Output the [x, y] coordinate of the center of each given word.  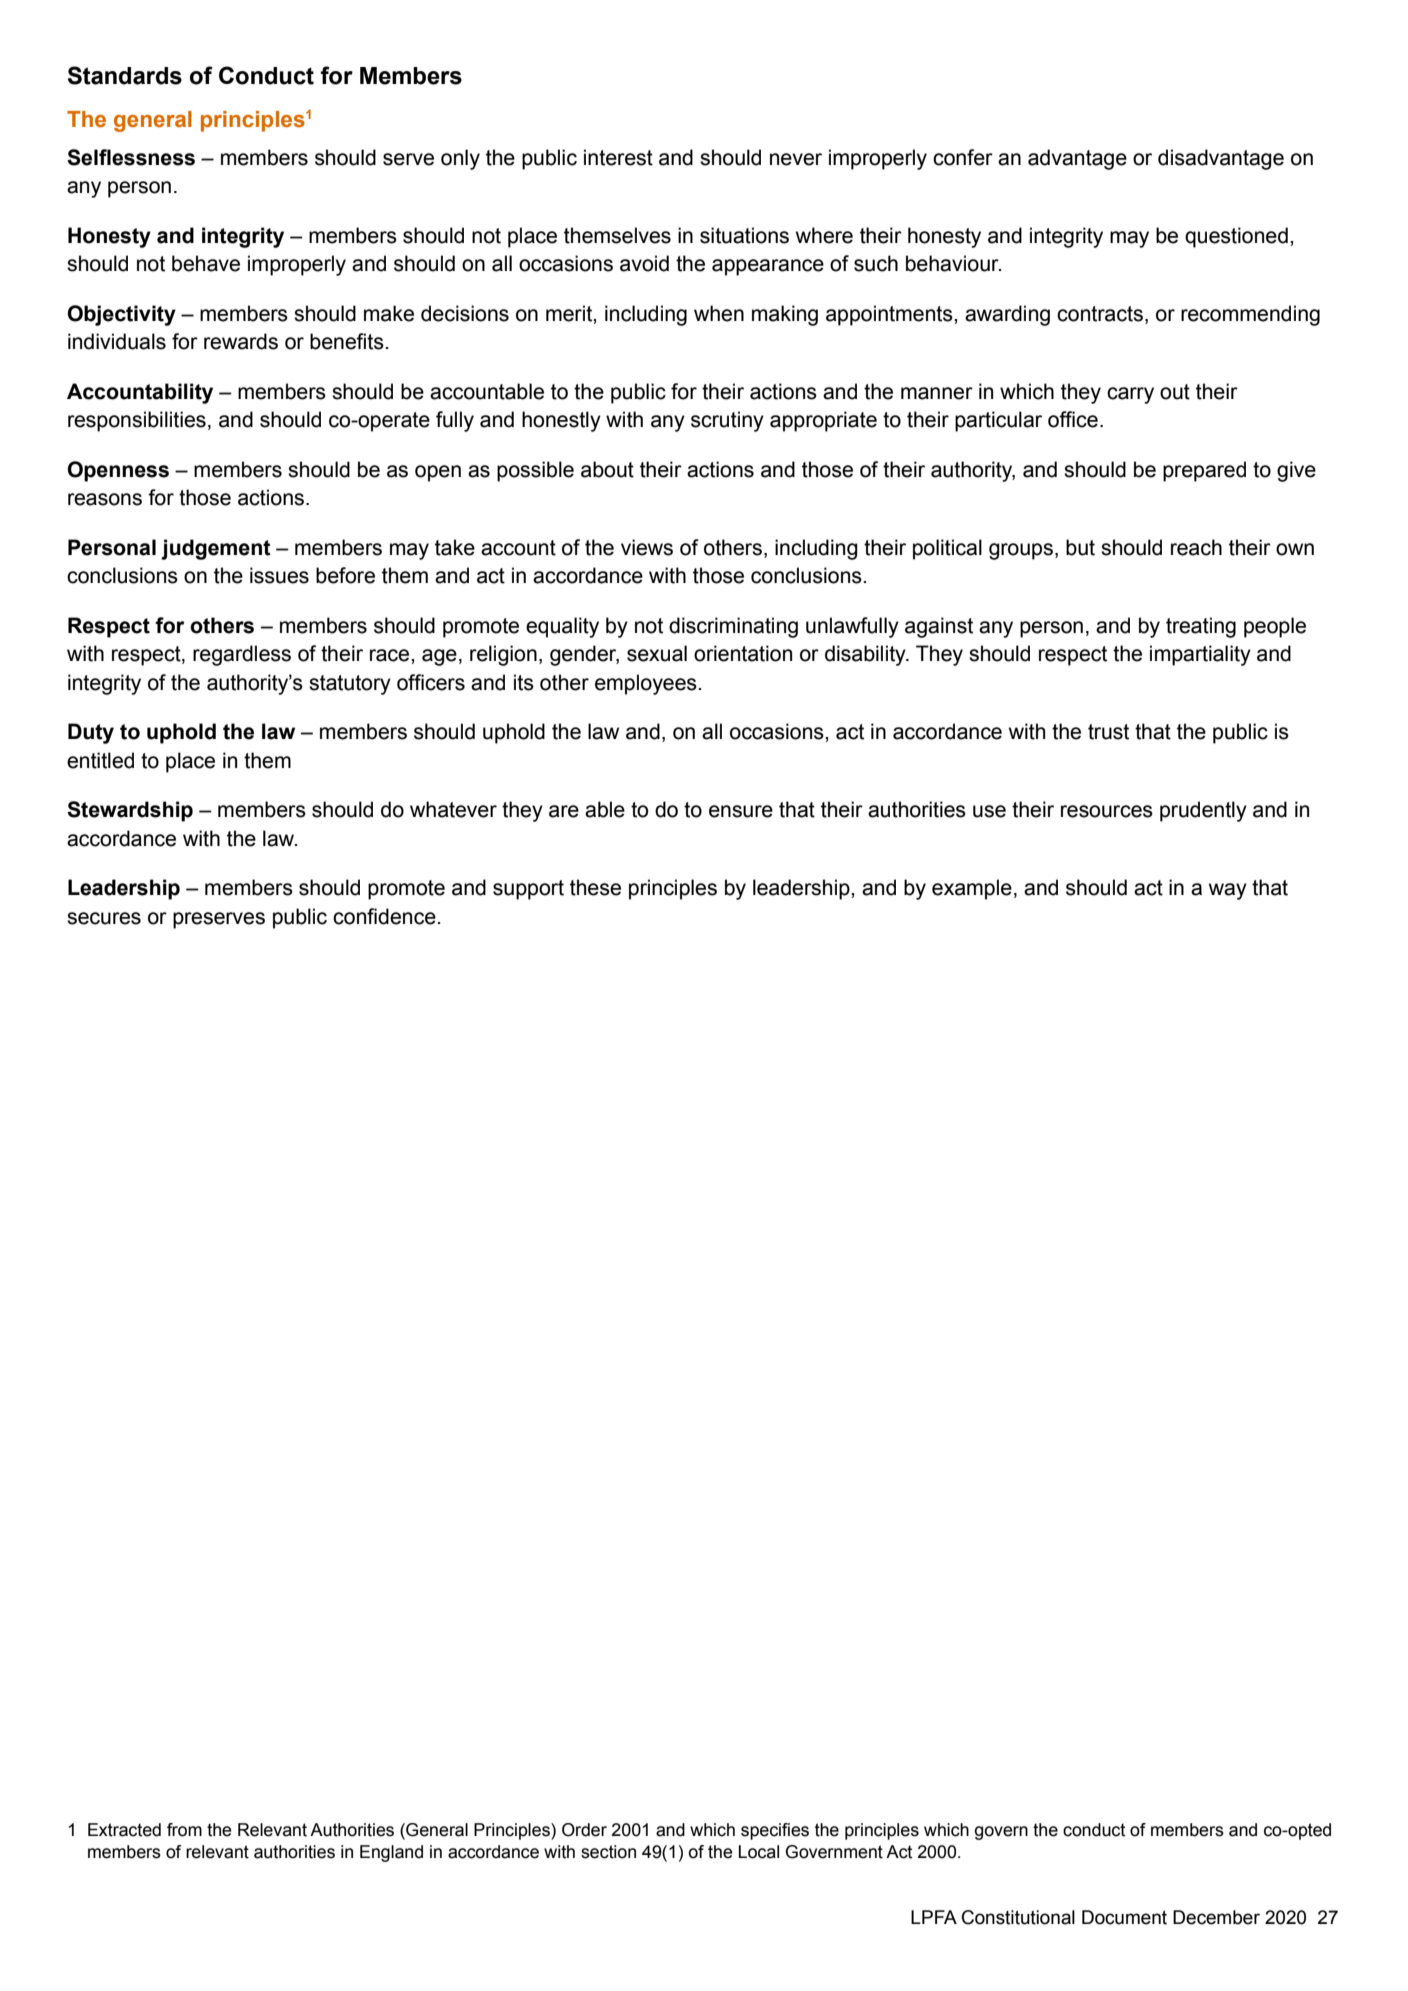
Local [759, 1852]
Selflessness [131, 157]
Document [1124, 1917]
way [1228, 891]
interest [618, 157]
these [595, 887]
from [184, 1830]
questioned [1236, 237]
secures [104, 918]
